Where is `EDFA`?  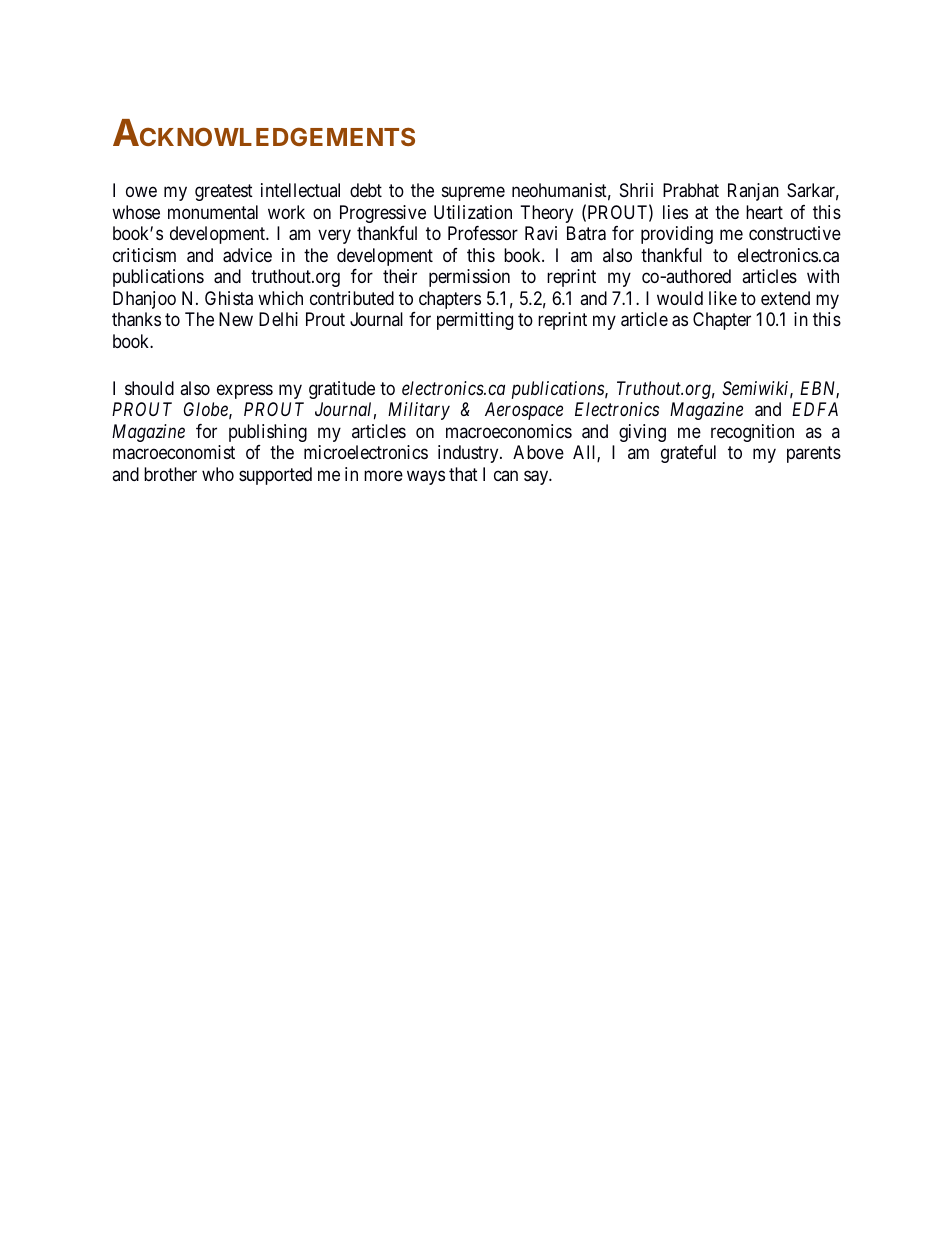 EDFA is located at coordinates (815, 409).
